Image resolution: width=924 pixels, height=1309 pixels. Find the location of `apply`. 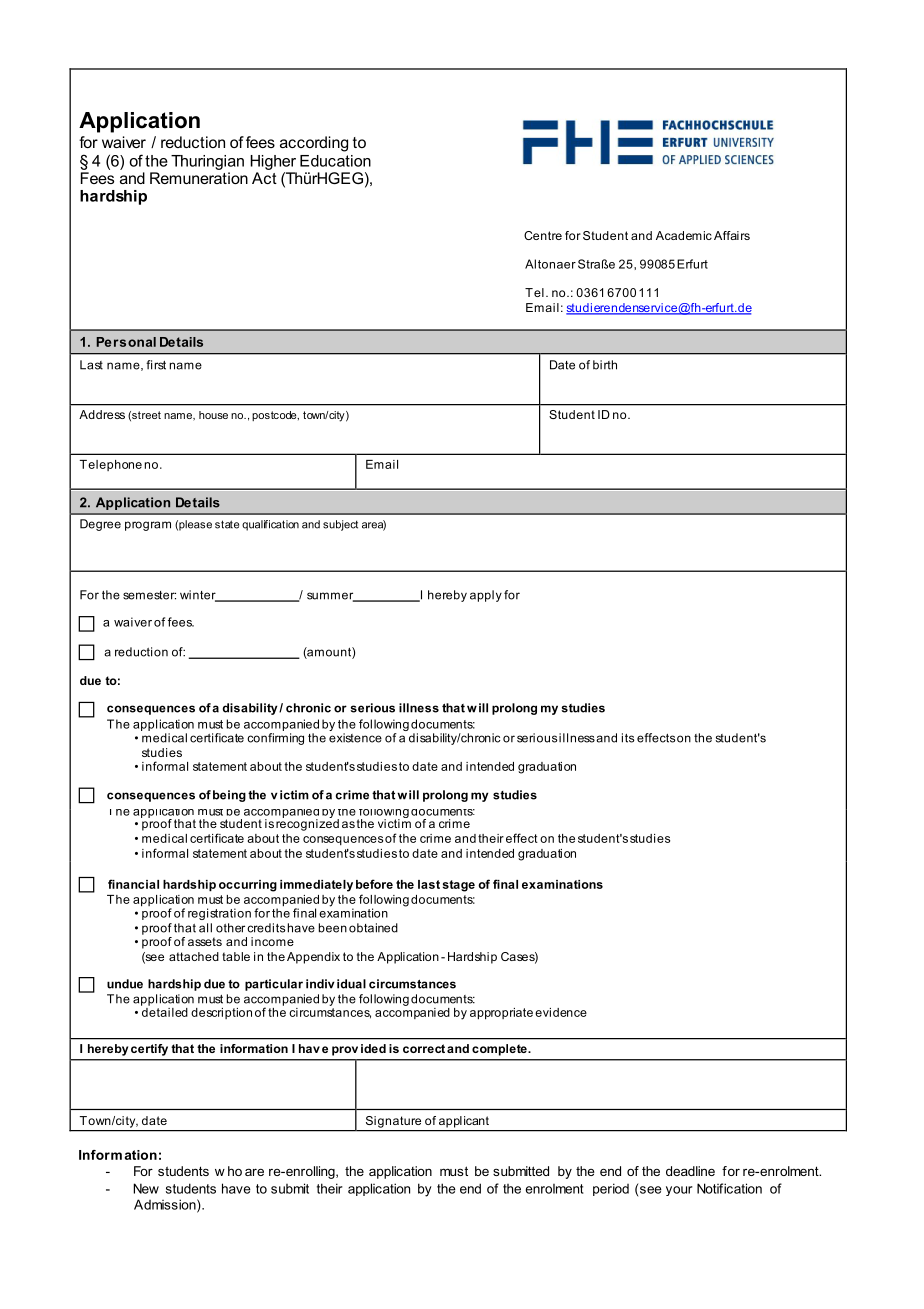

apply is located at coordinates (486, 596).
